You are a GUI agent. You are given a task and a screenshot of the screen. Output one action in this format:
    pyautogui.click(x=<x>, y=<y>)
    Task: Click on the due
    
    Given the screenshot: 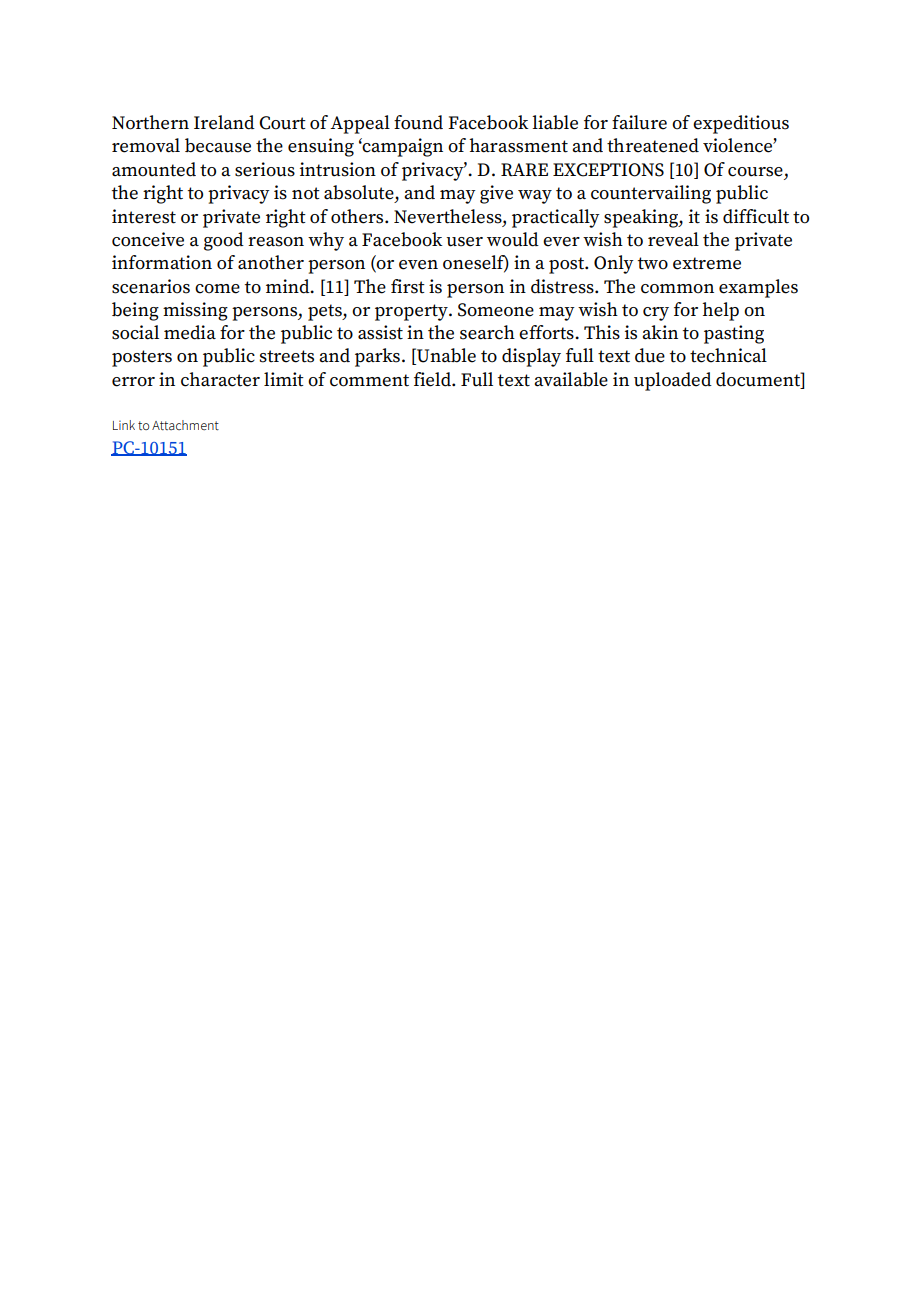 What is the action you would take?
    pyautogui.click(x=650, y=355)
